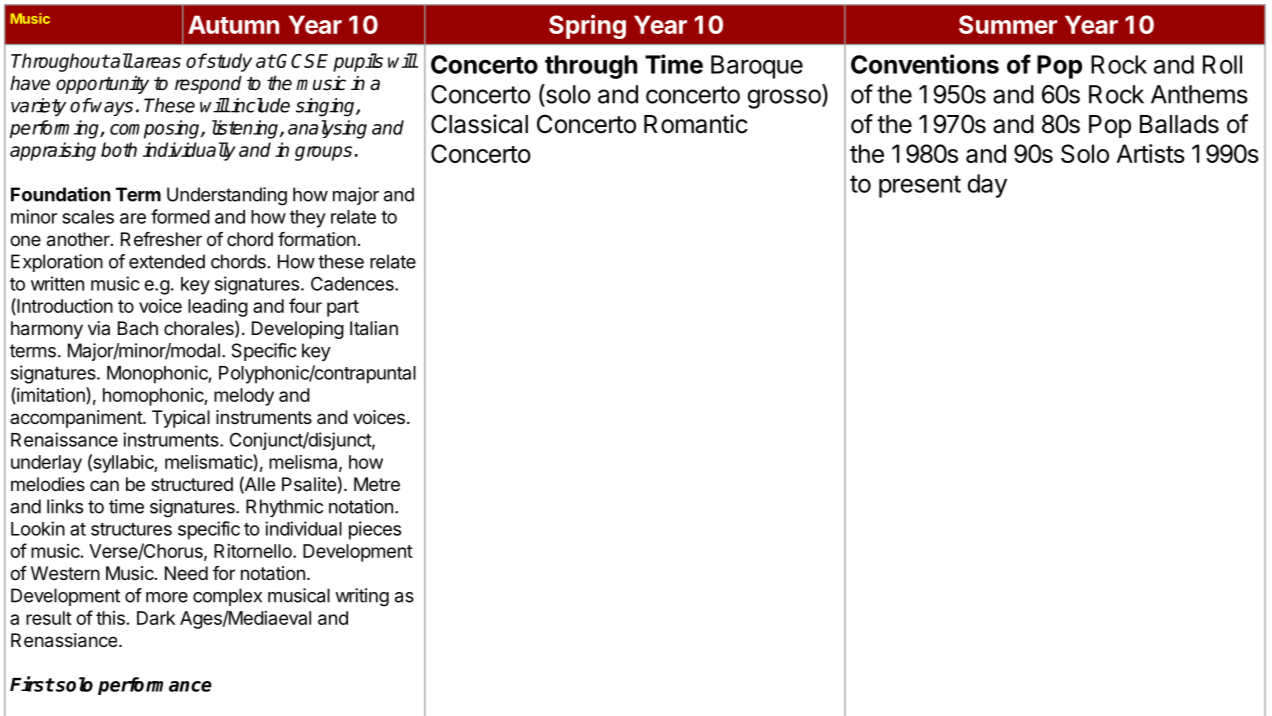 This screenshot has width=1272, height=716. I want to click on writing, so click(362, 597).
